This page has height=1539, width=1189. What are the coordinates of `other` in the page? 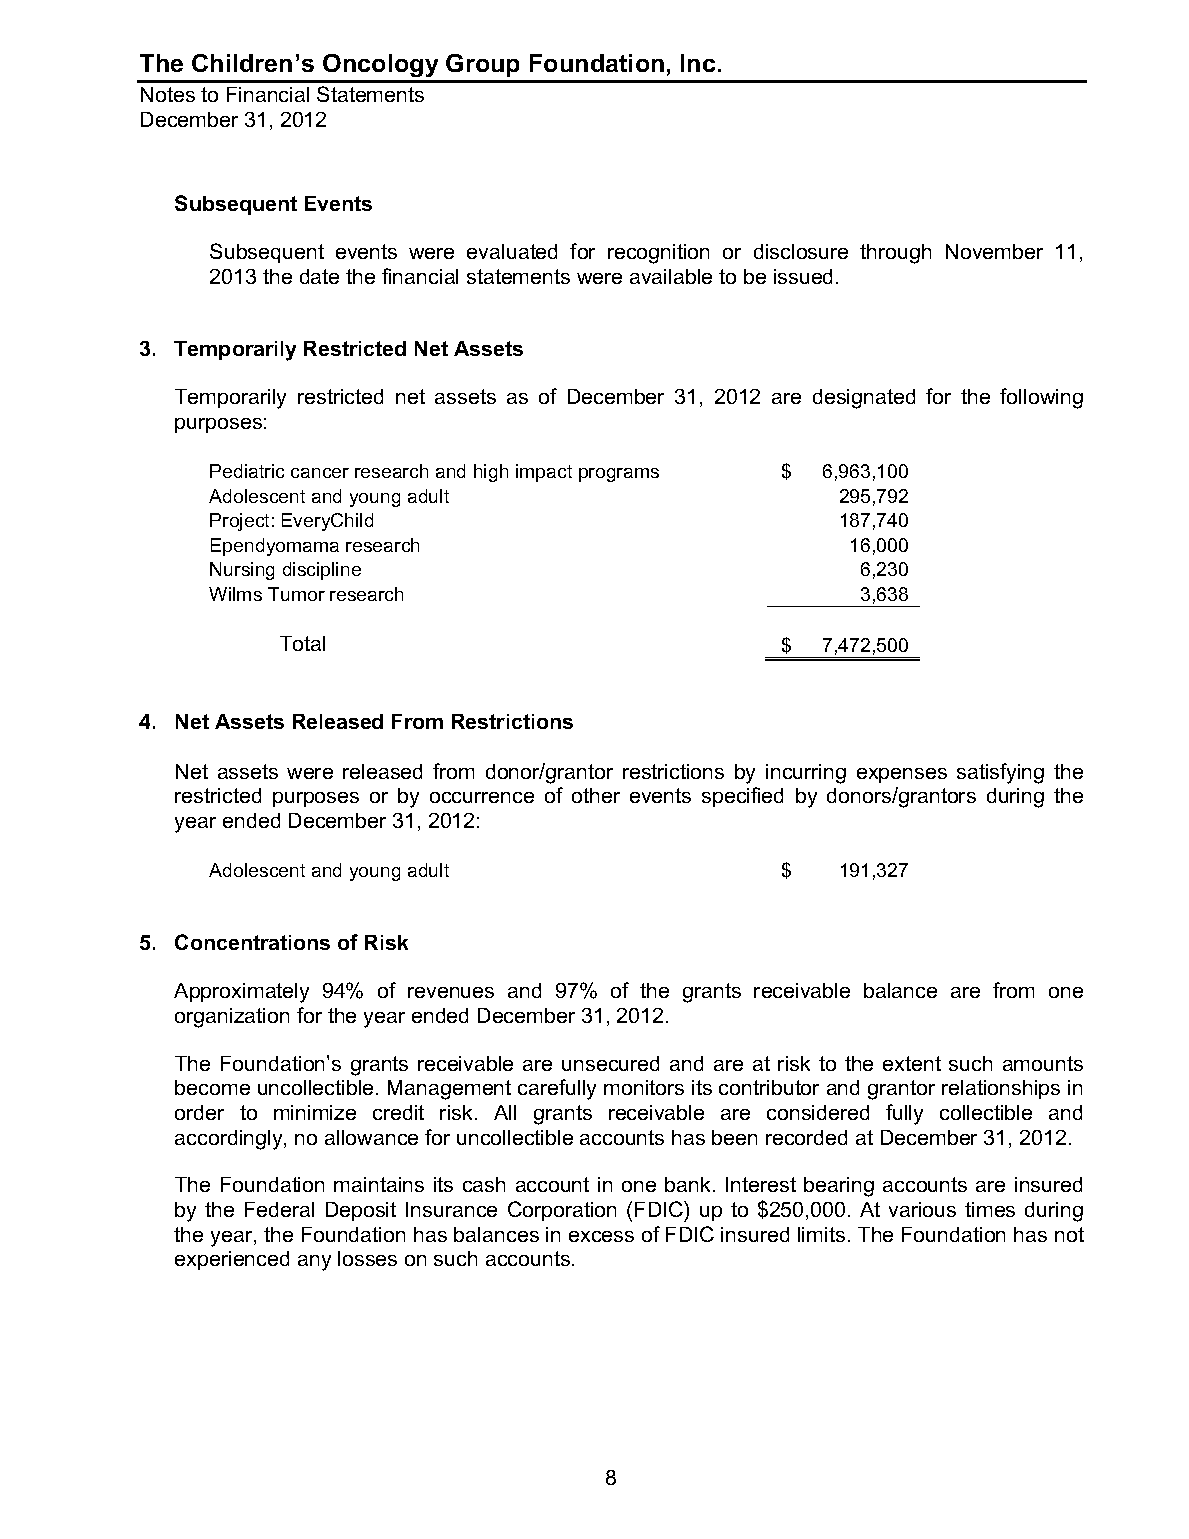 It's located at (596, 795).
